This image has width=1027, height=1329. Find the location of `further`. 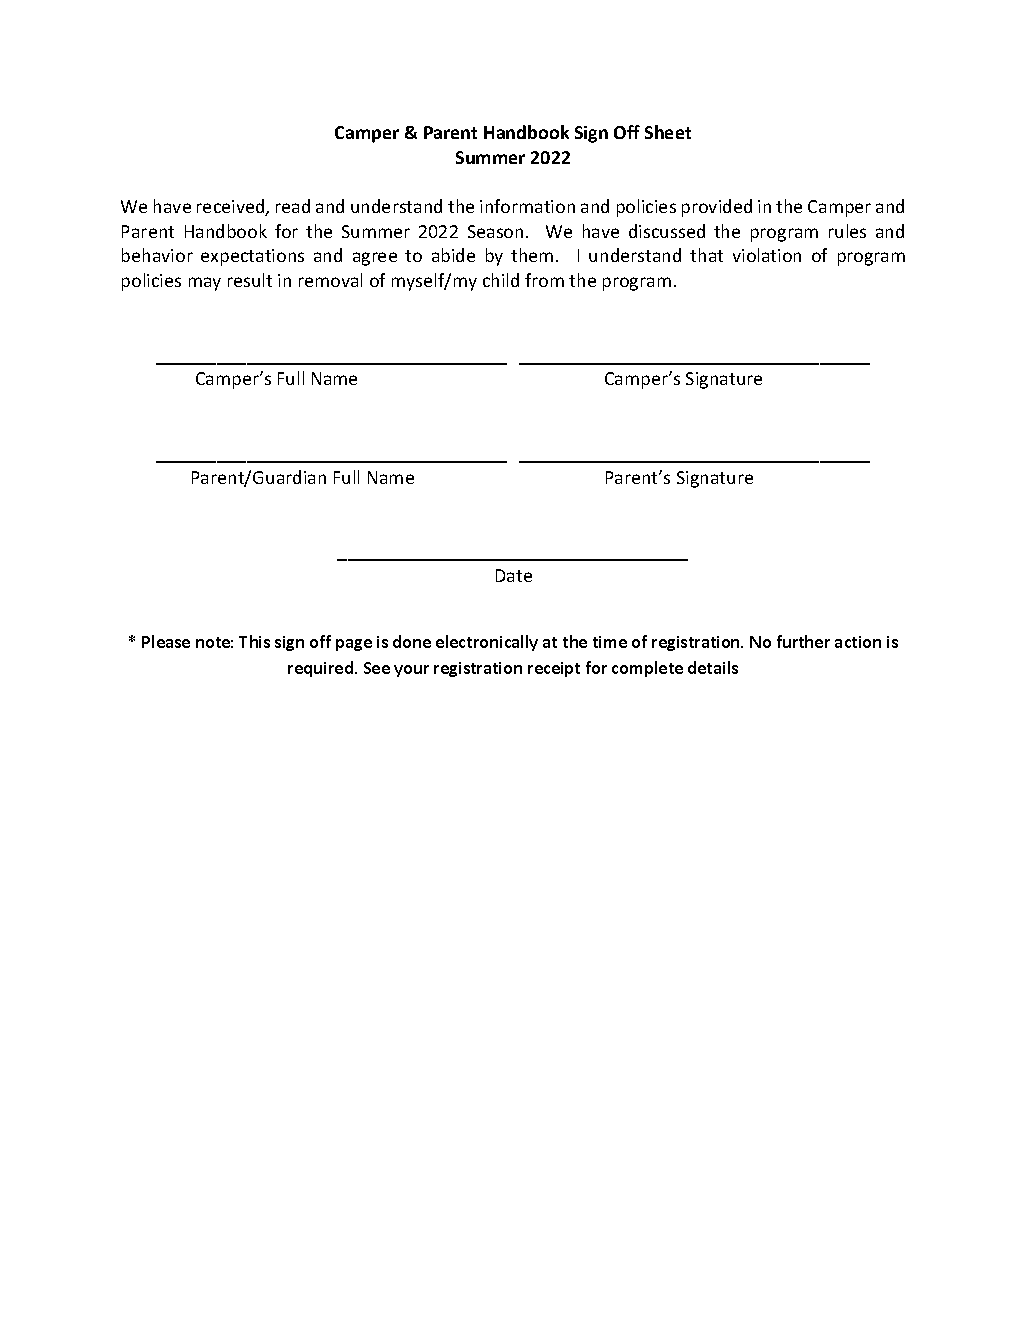

further is located at coordinates (803, 641).
